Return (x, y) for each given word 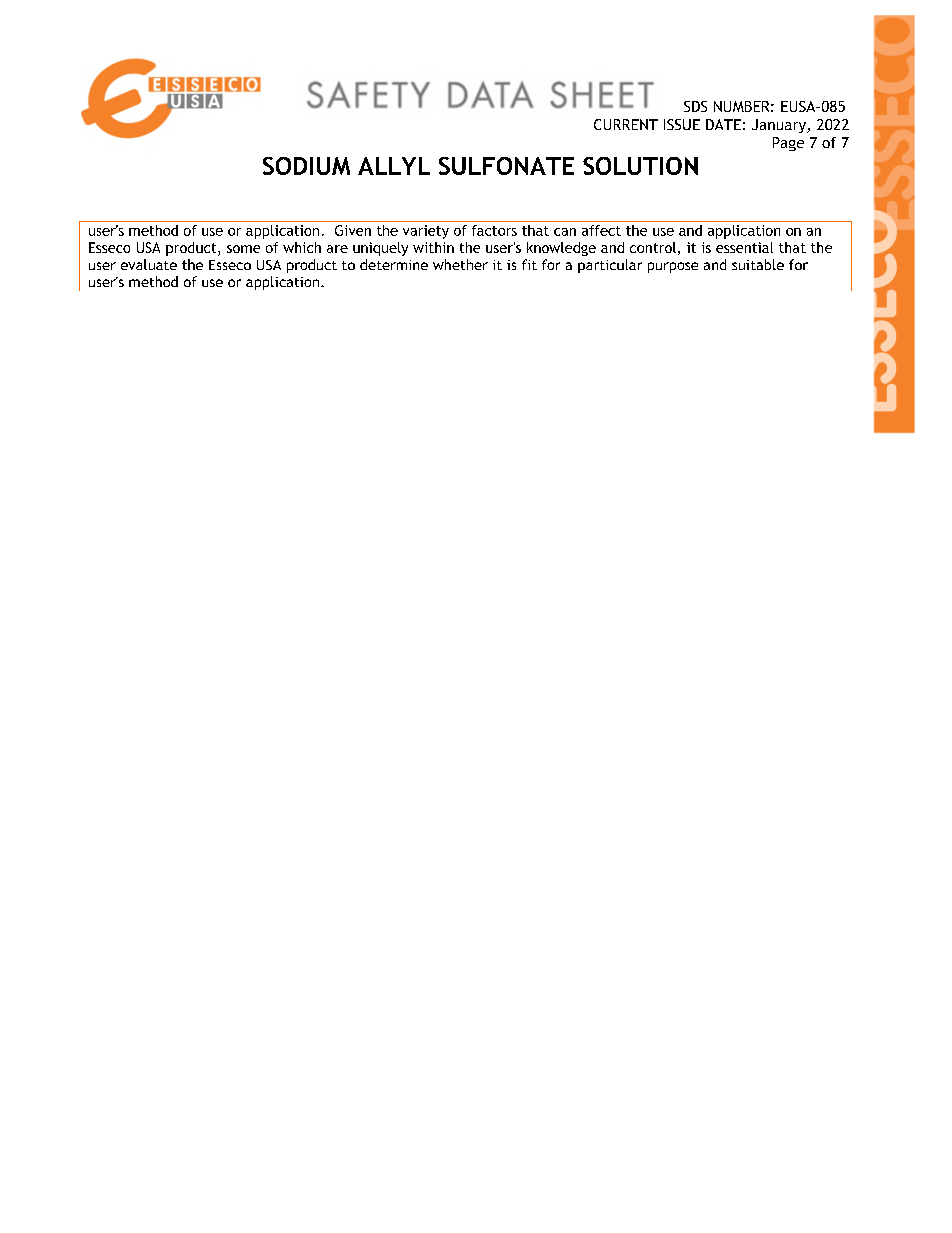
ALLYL (394, 166)
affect (601, 230)
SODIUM (306, 166)
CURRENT (626, 124)
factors (494, 230)
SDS (695, 106)
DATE (723, 124)
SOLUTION (640, 166)
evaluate (149, 264)
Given (353, 230)
